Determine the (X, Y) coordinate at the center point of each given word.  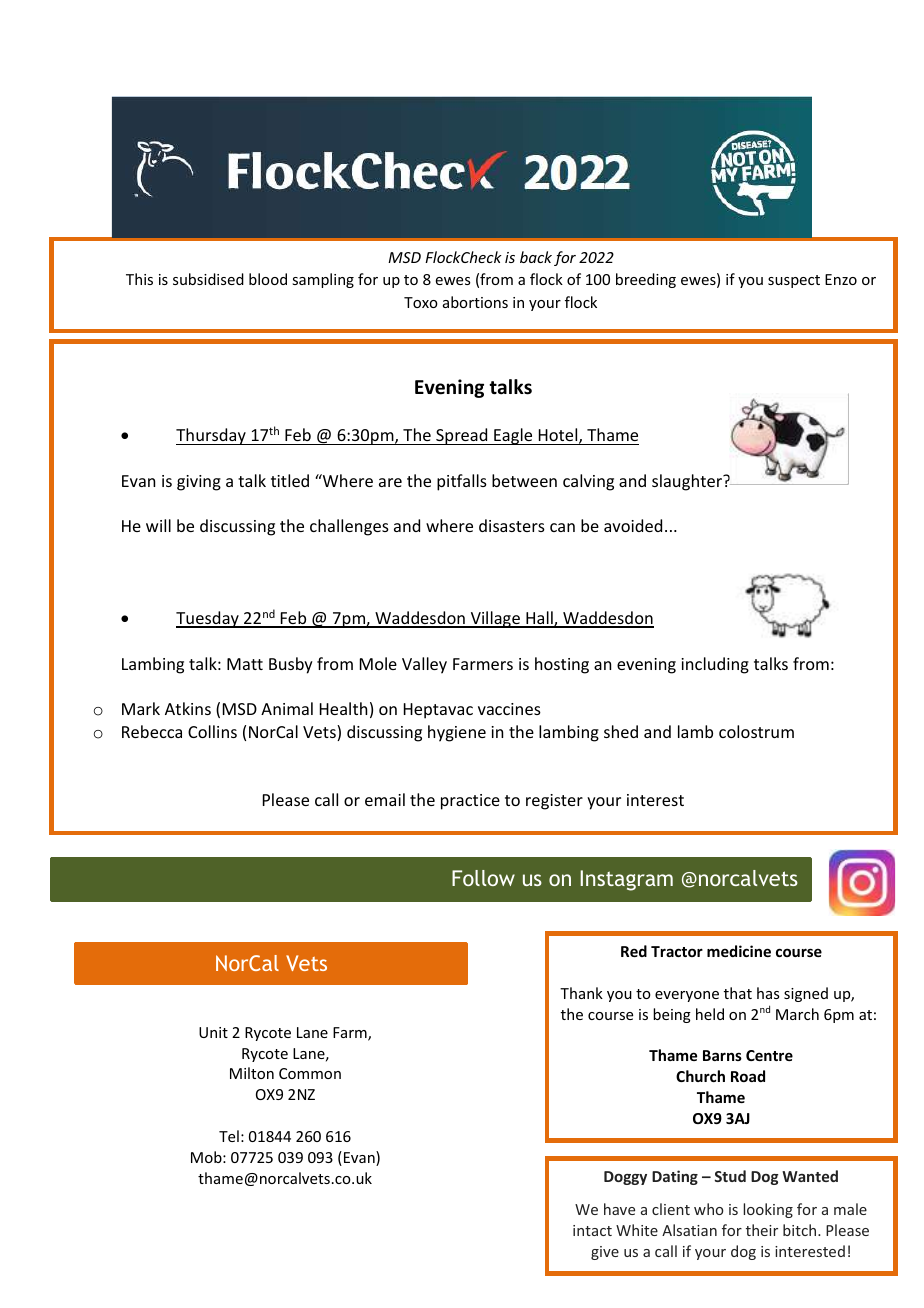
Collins (212, 731)
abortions (475, 302)
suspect (794, 281)
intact (592, 1230)
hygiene (457, 733)
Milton (252, 1073)
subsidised (208, 279)
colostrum (756, 731)
